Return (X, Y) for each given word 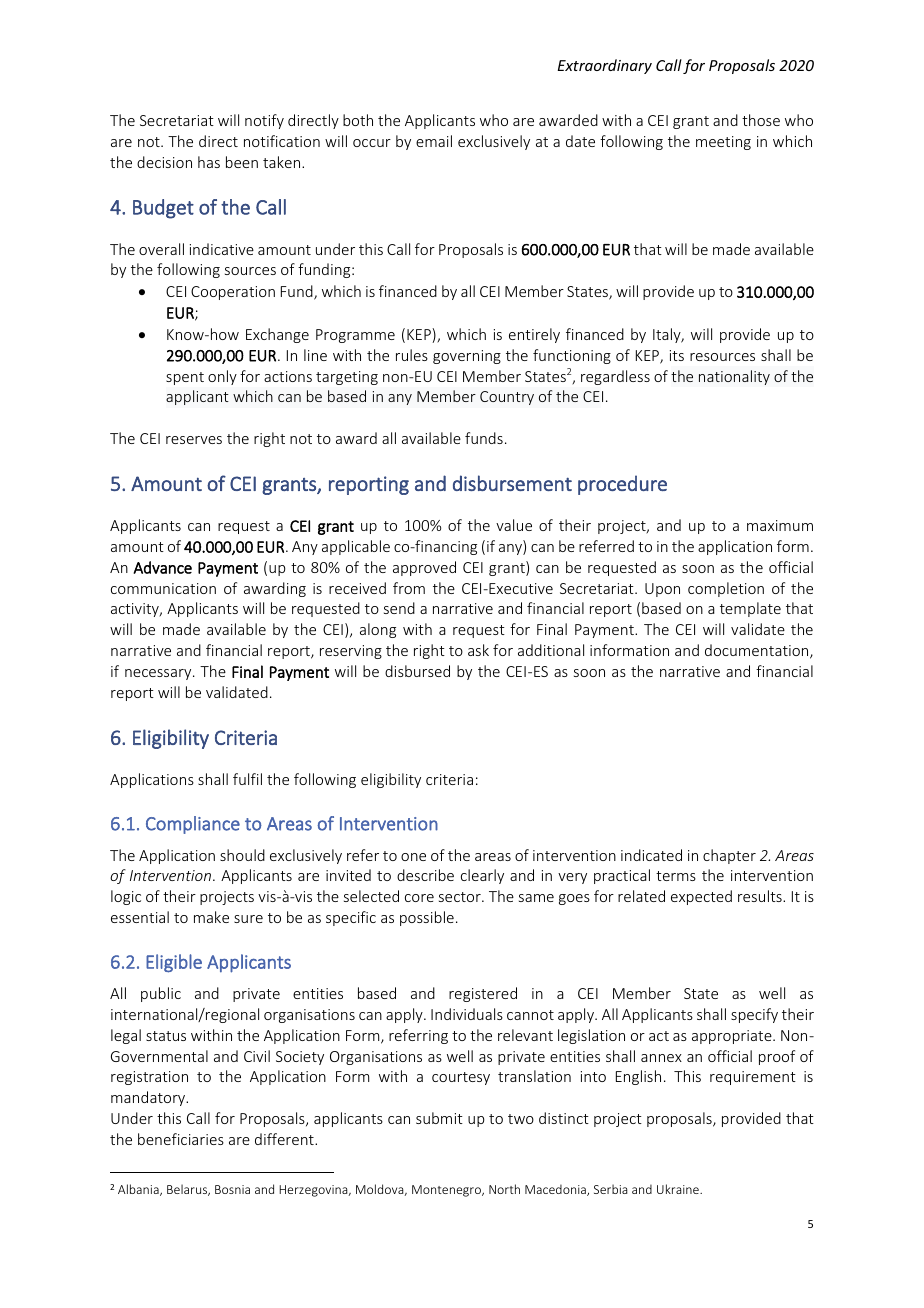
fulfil (247, 779)
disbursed (417, 671)
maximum (780, 525)
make (211, 917)
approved (424, 568)
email (434, 141)
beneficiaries (181, 1139)
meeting (723, 143)
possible (427, 918)
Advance (162, 567)
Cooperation (233, 293)
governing (467, 357)
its (677, 355)
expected (701, 897)
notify (264, 121)
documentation (758, 651)
